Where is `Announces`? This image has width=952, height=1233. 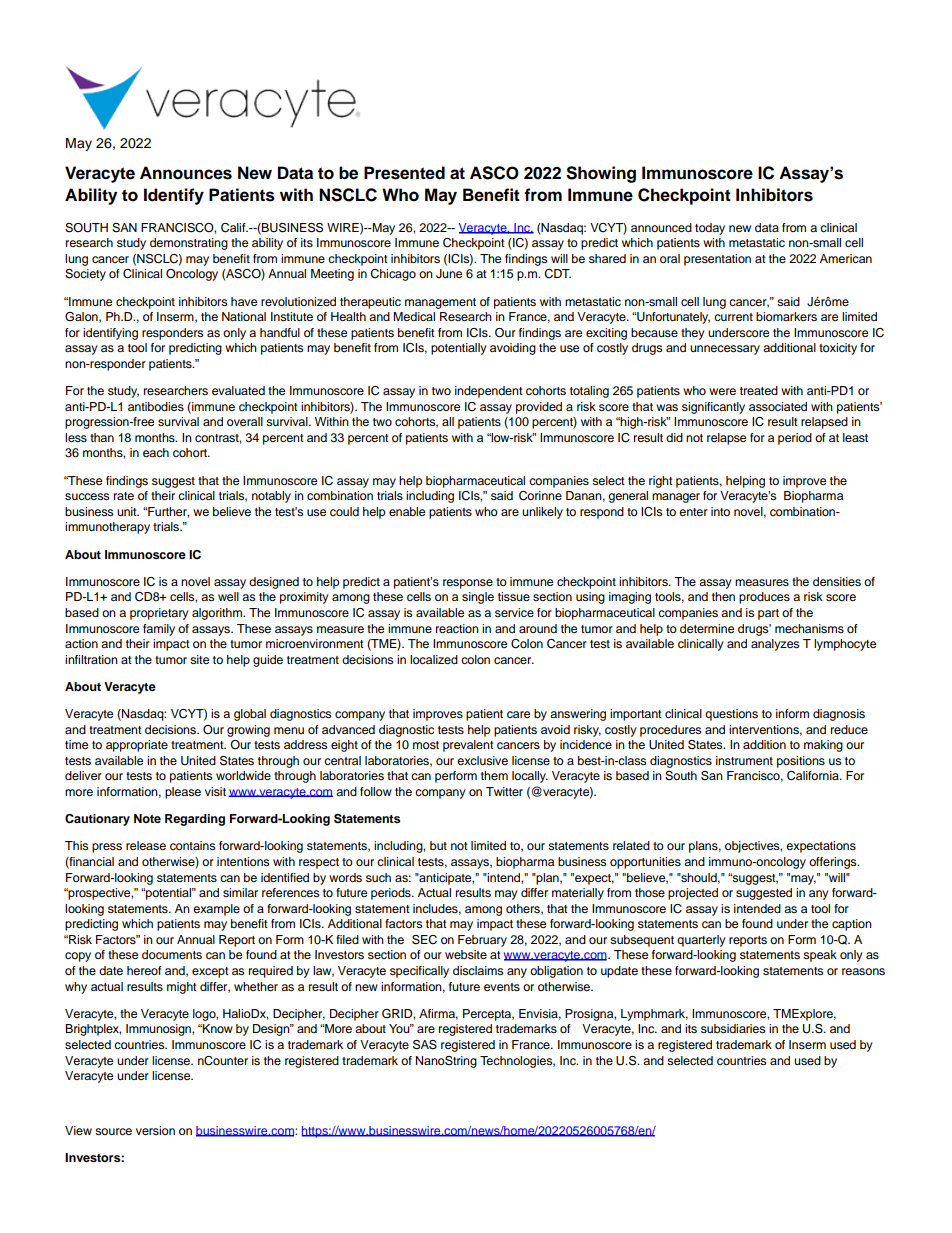 Announces is located at coordinates (186, 173).
